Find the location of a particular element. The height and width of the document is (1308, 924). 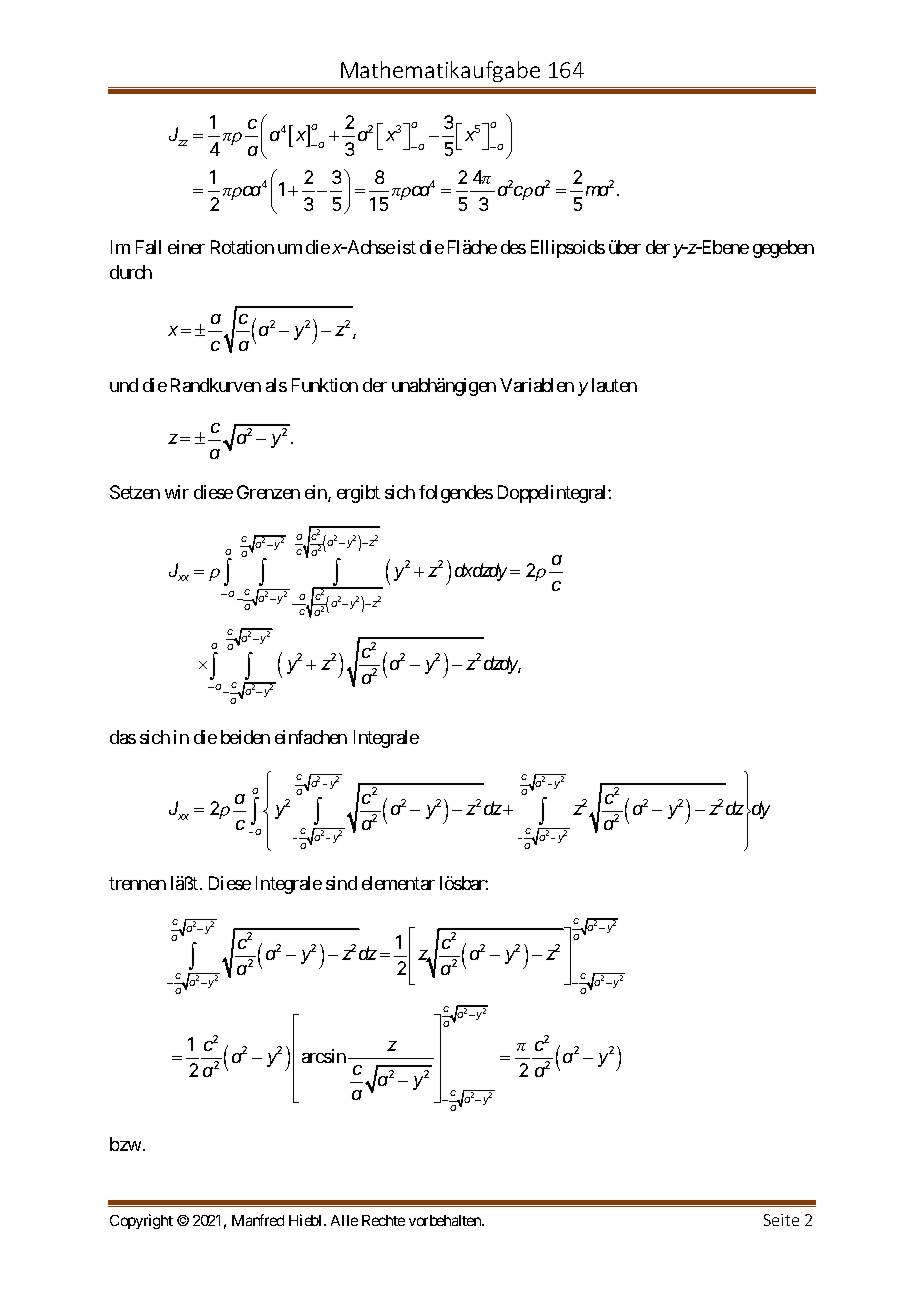

Rotation is located at coordinates (242, 247).
